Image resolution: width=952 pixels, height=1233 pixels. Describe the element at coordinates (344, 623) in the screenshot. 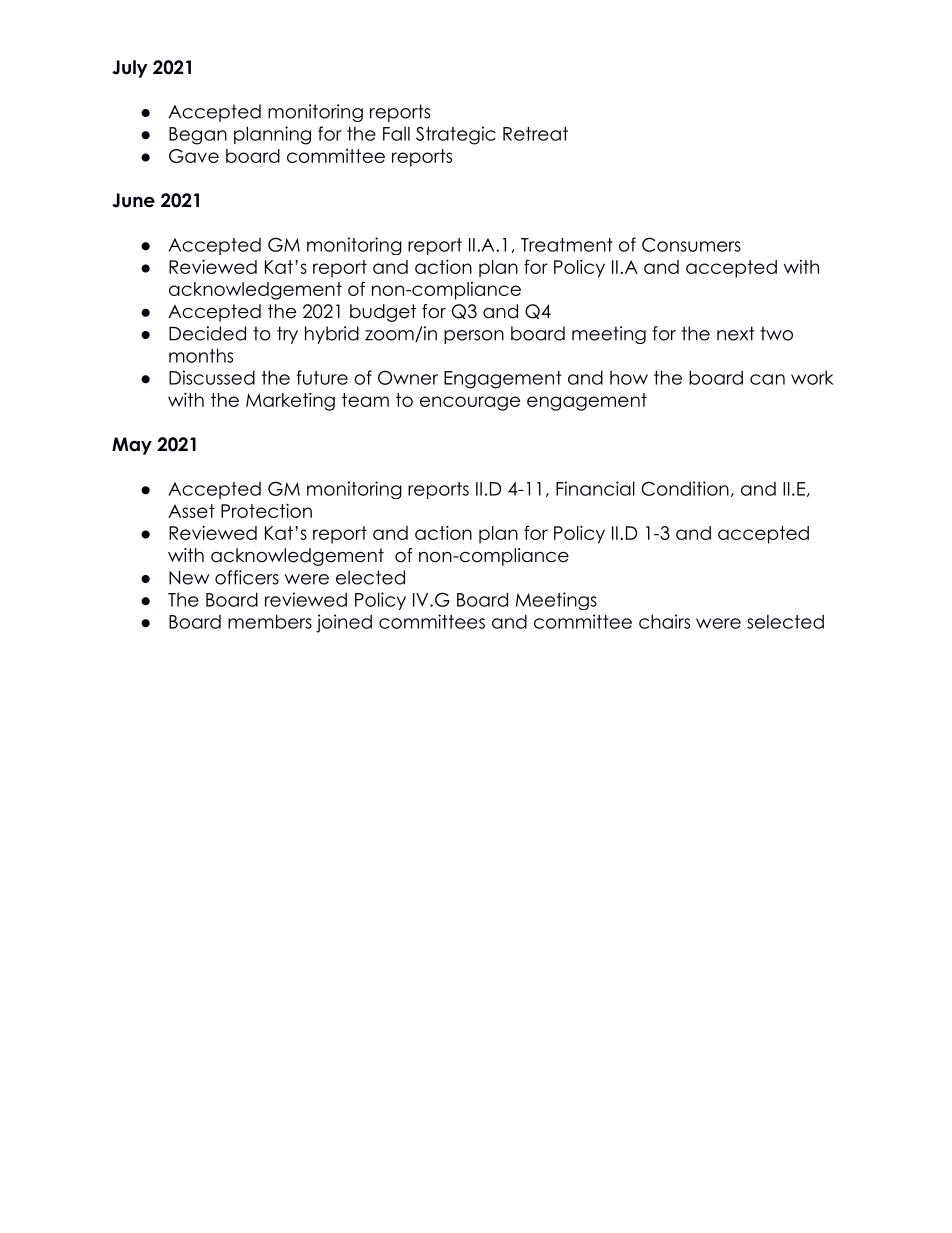

I see `joined` at that location.
